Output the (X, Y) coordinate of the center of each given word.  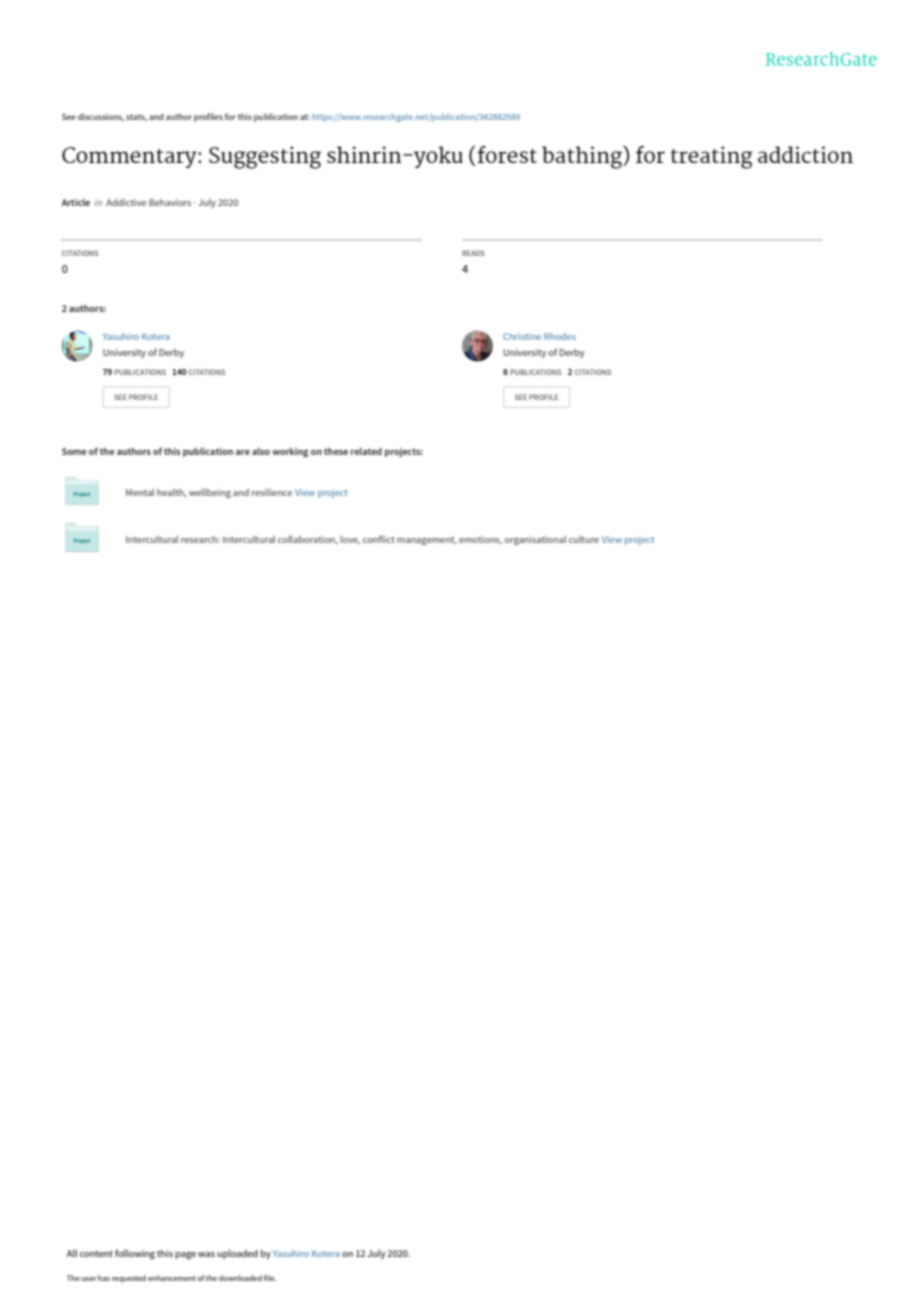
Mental (140, 492)
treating (711, 157)
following (135, 1254)
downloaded (240, 1278)
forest (507, 154)
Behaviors (170, 202)
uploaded (237, 1254)
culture (584, 539)
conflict (379, 539)
